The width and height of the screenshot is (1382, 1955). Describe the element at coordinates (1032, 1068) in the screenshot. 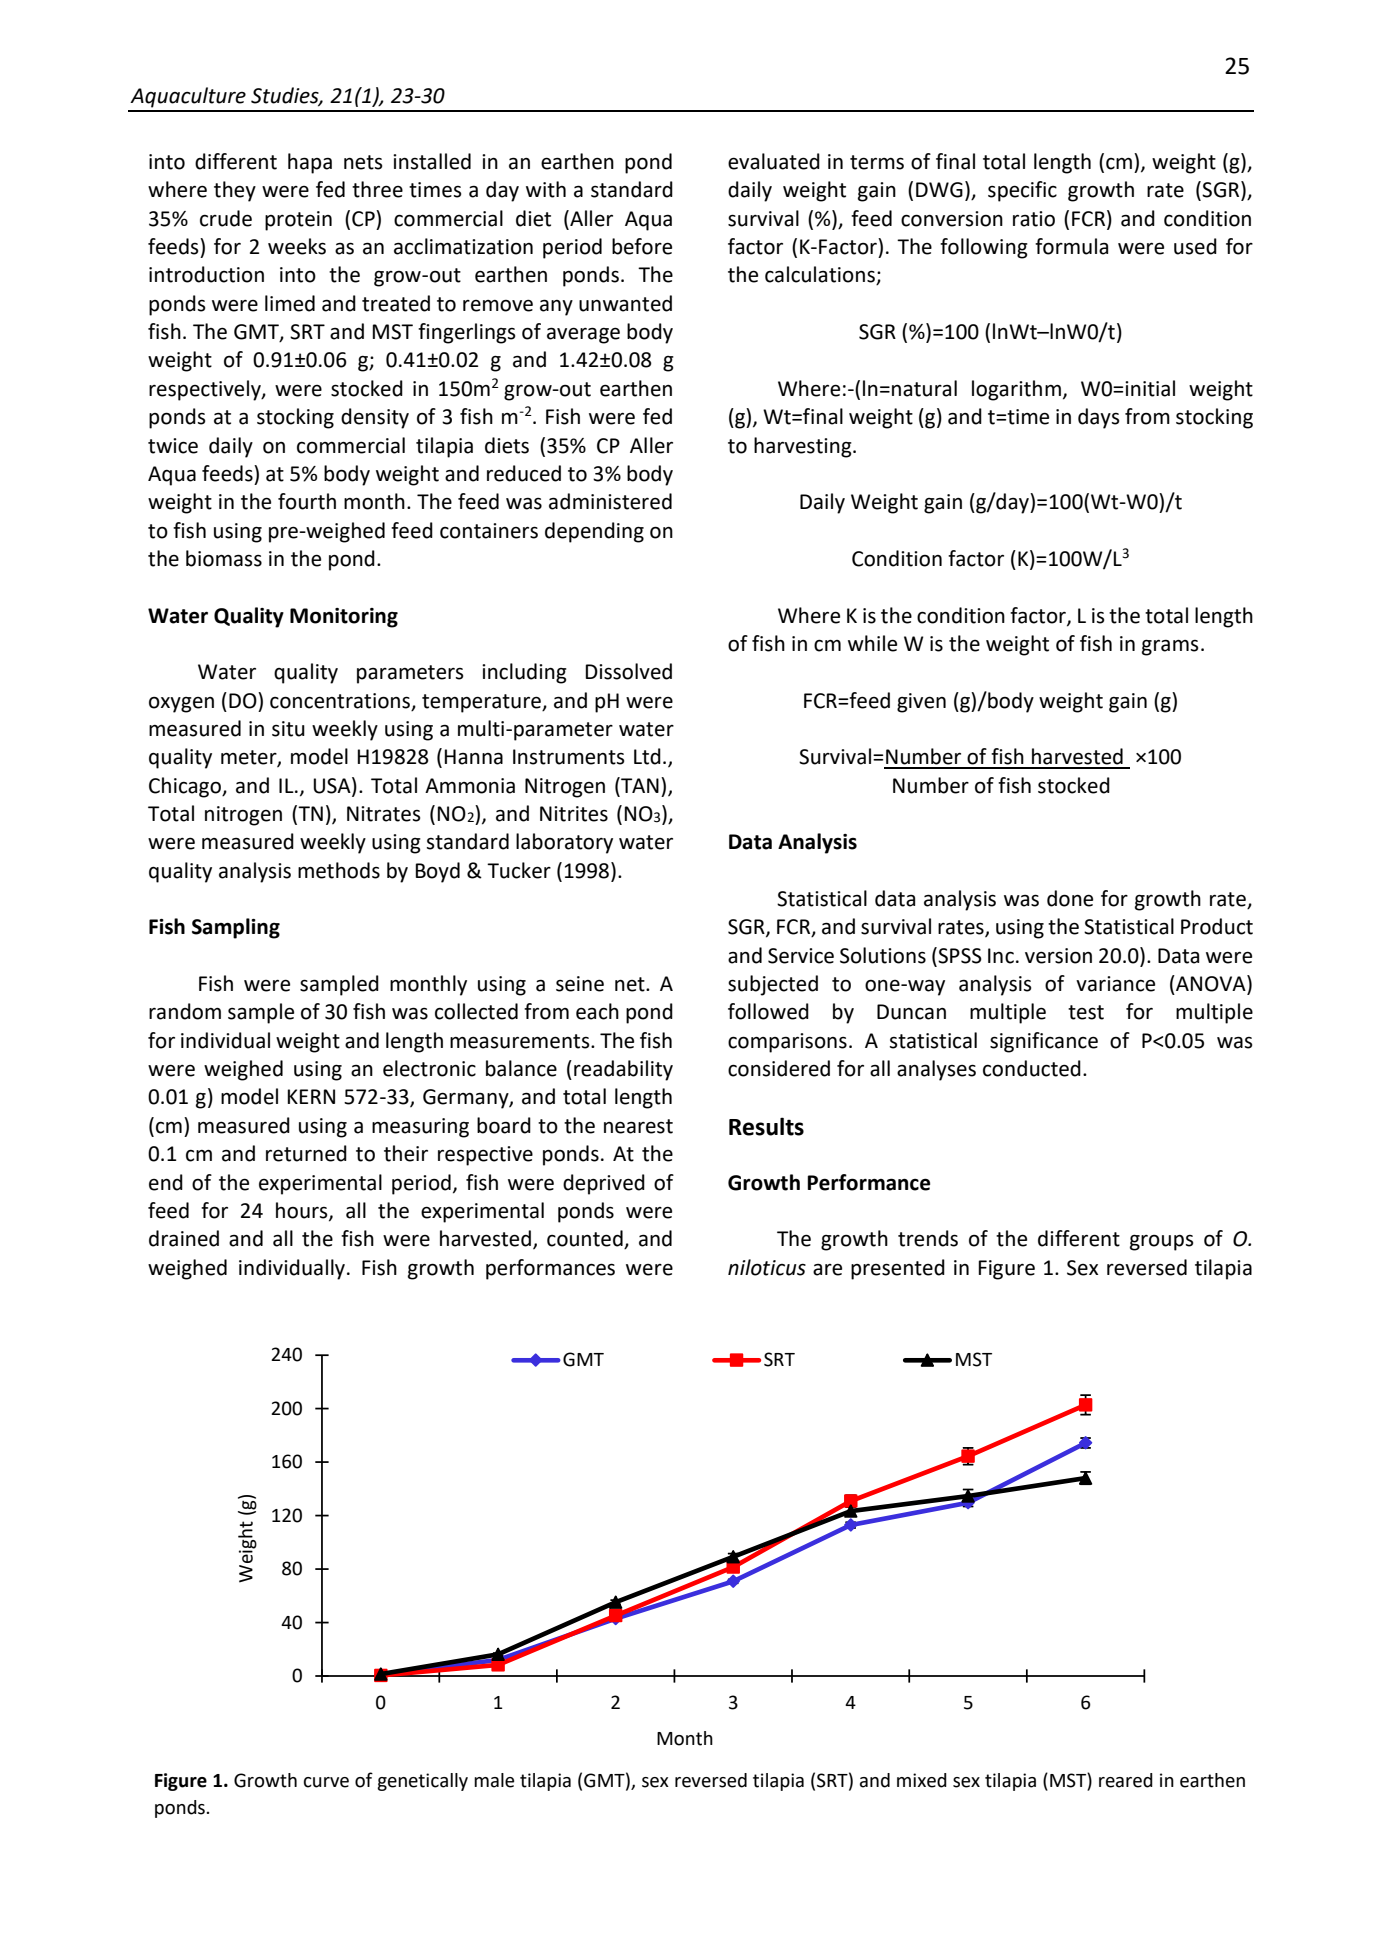

I see `conducted` at that location.
